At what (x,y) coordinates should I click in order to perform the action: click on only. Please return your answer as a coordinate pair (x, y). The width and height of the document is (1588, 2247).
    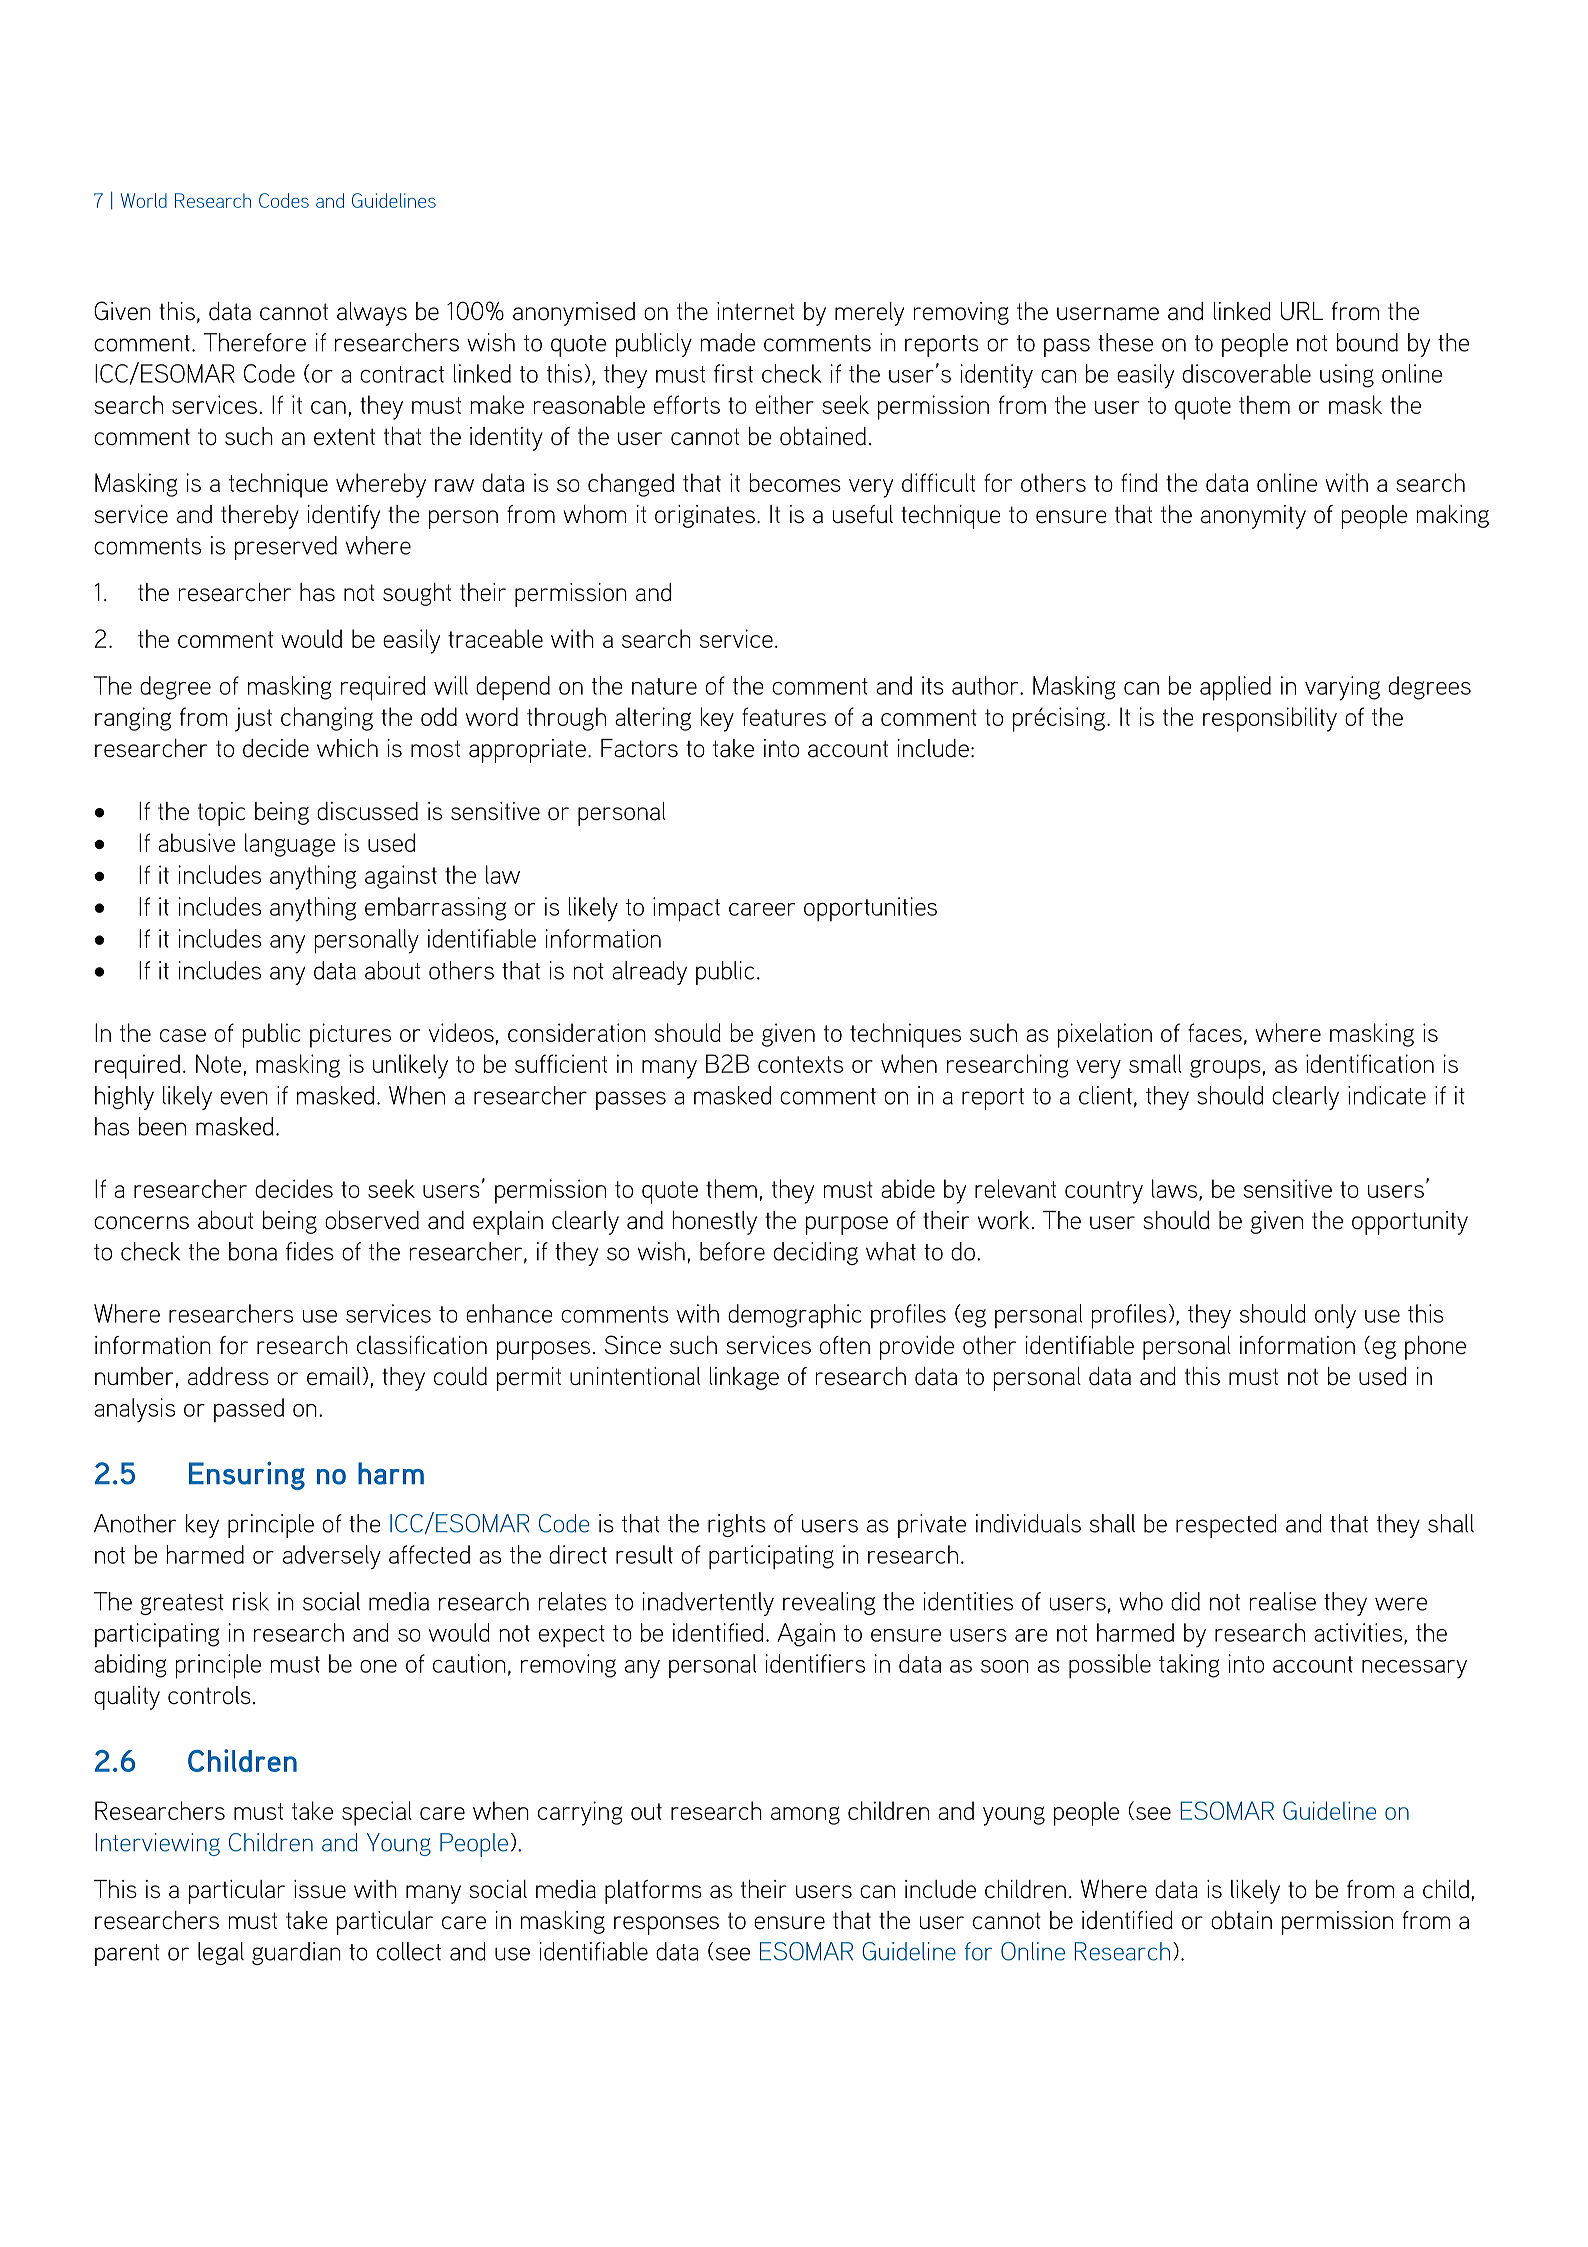
    Looking at the image, I should click on (1335, 1316).
